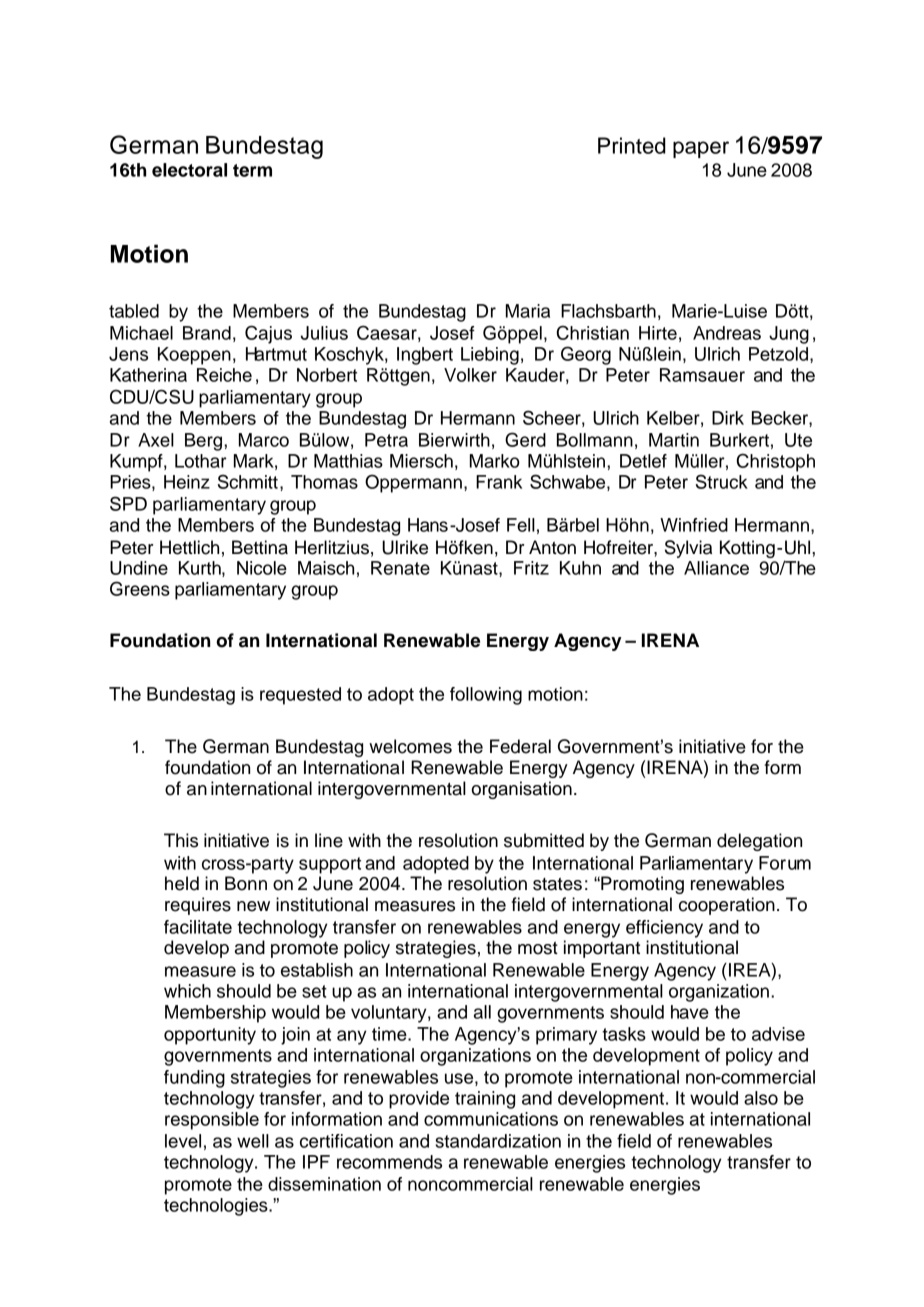 This page has height=1307, width=924. What do you see at coordinates (544, 840) in the page?
I see `submitted` at bounding box center [544, 840].
